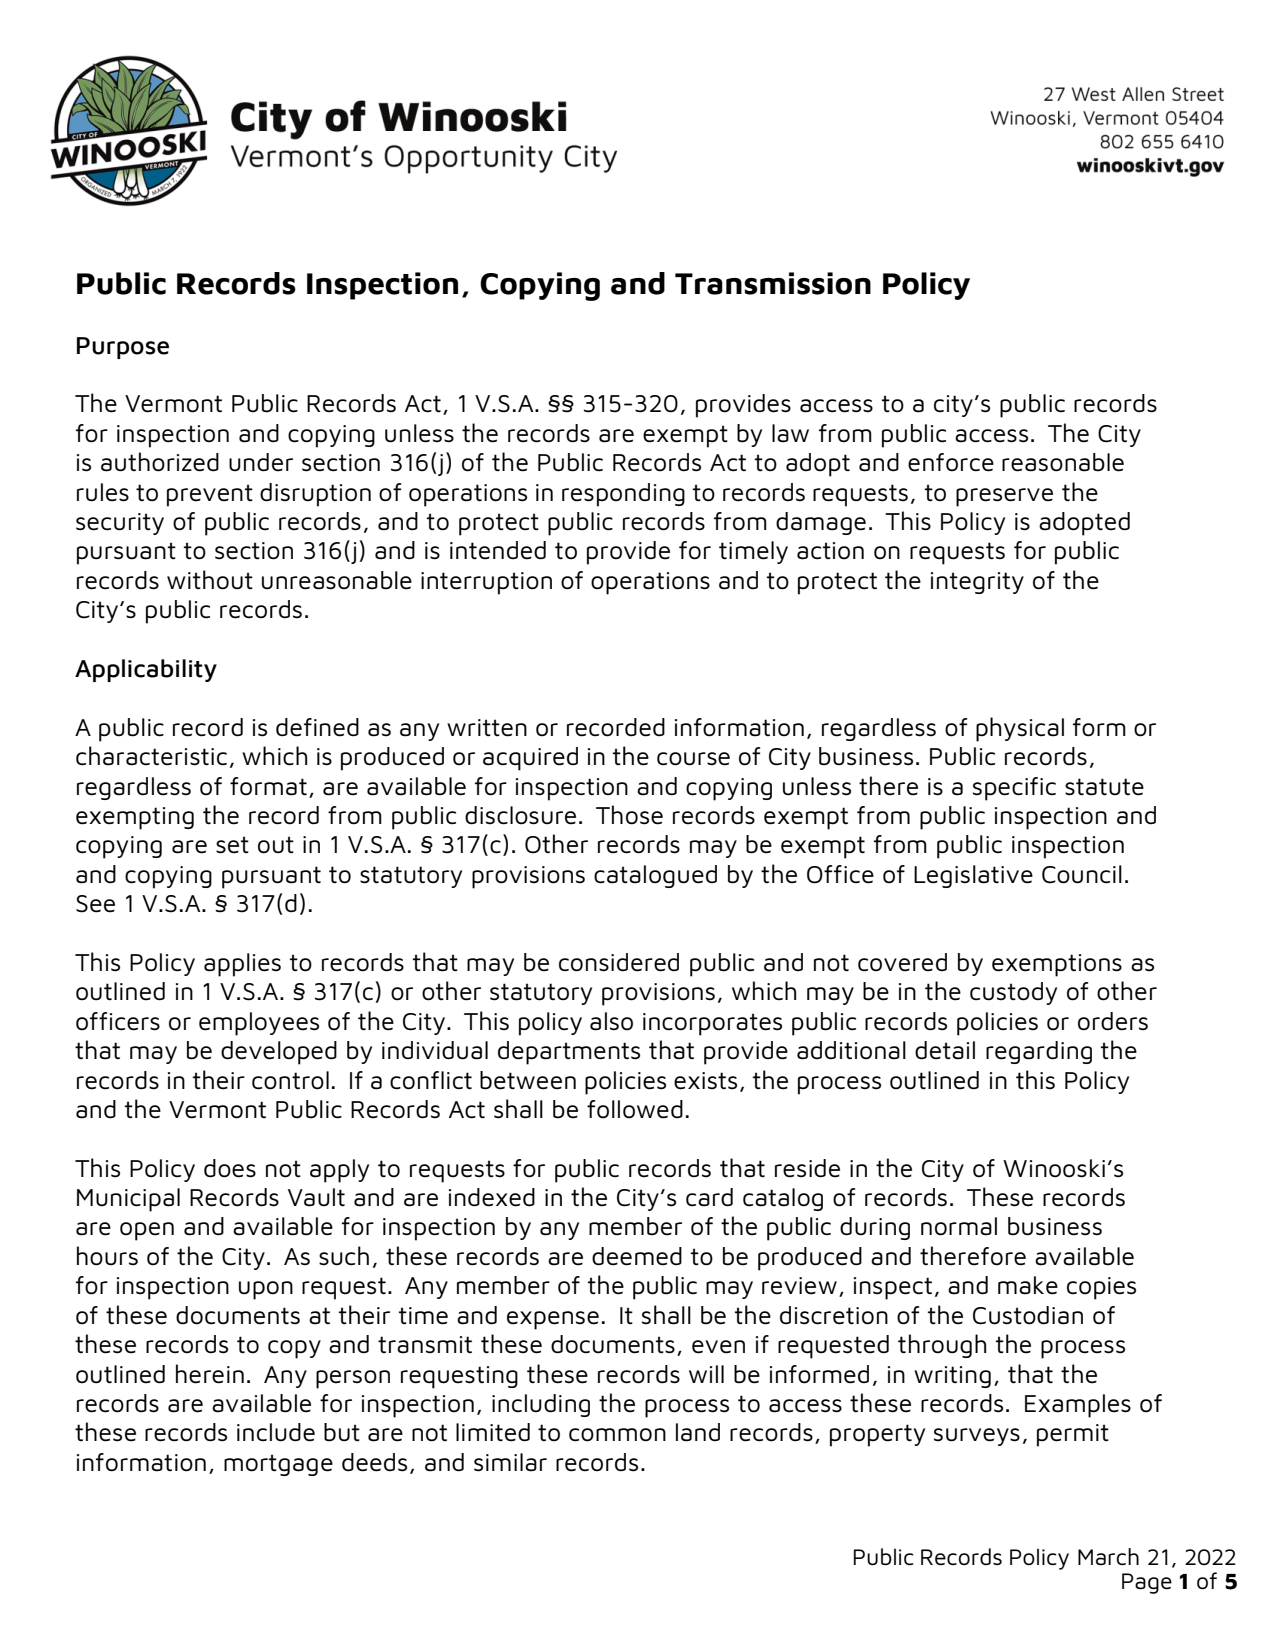 The height and width of the image is (1651, 1276). I want to click on mortgage, so click(278, 1465).
